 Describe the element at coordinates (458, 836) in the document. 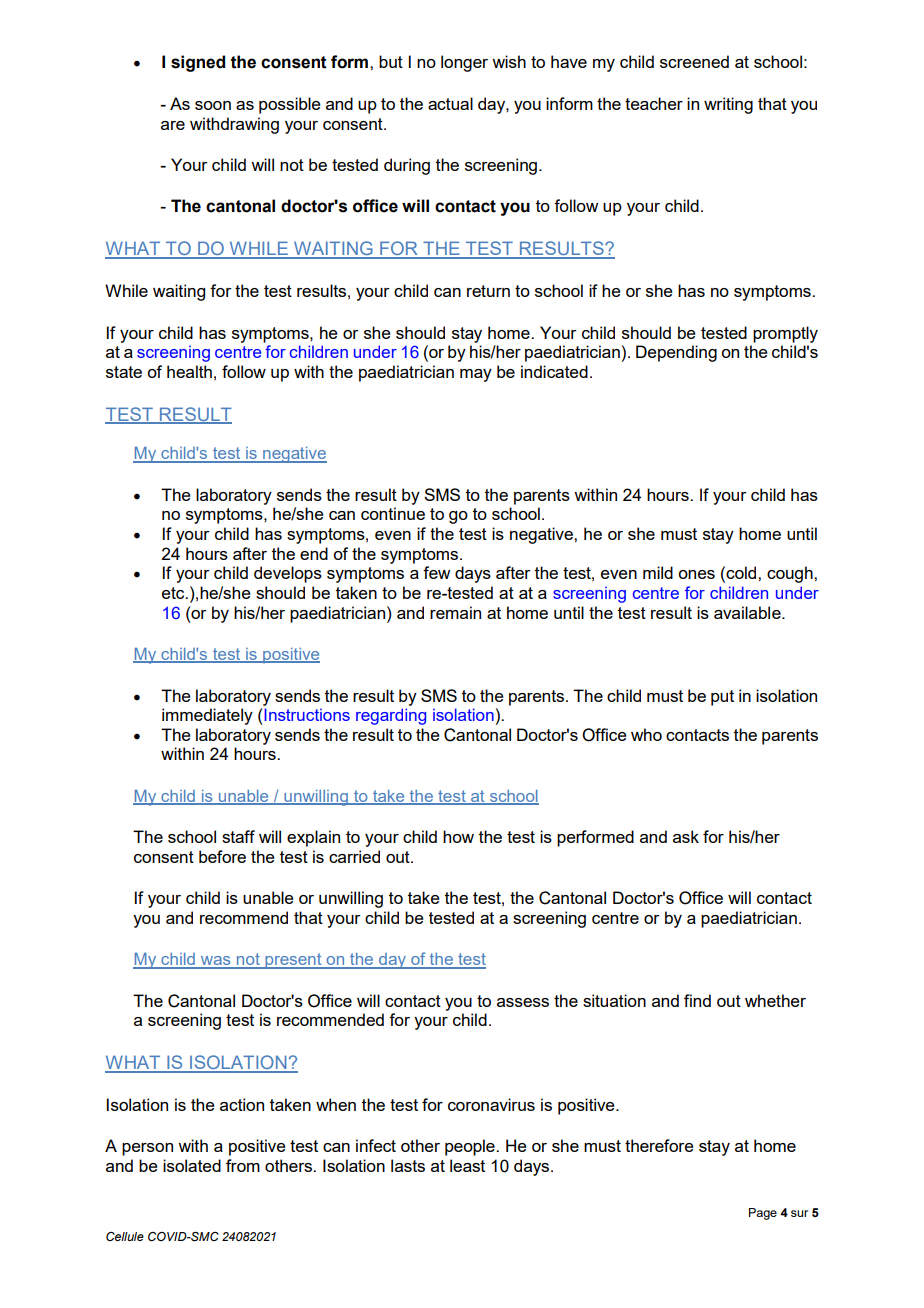

I see `how` at that location.
